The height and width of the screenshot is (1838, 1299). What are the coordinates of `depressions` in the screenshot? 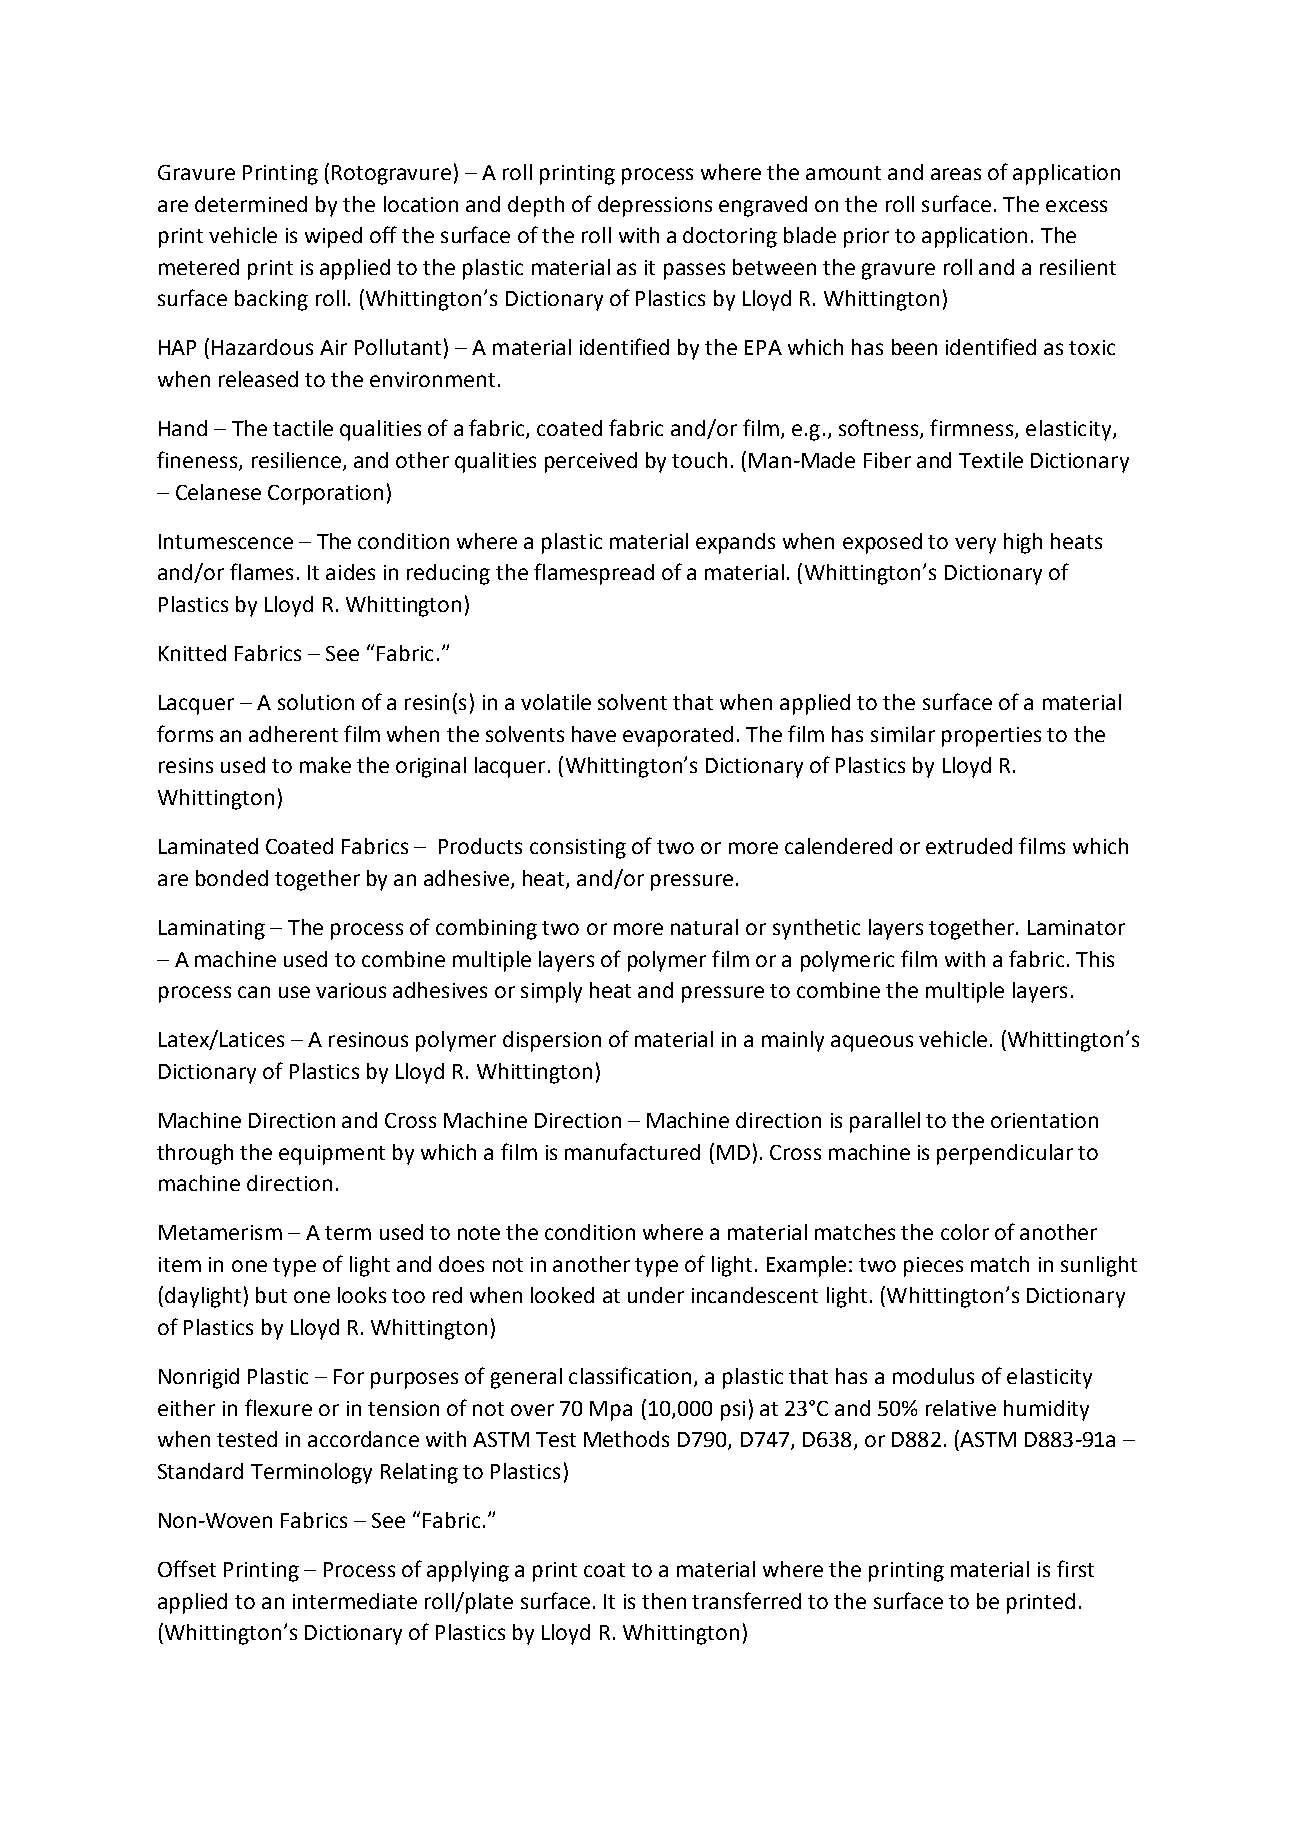 It's located at (655, 206).
